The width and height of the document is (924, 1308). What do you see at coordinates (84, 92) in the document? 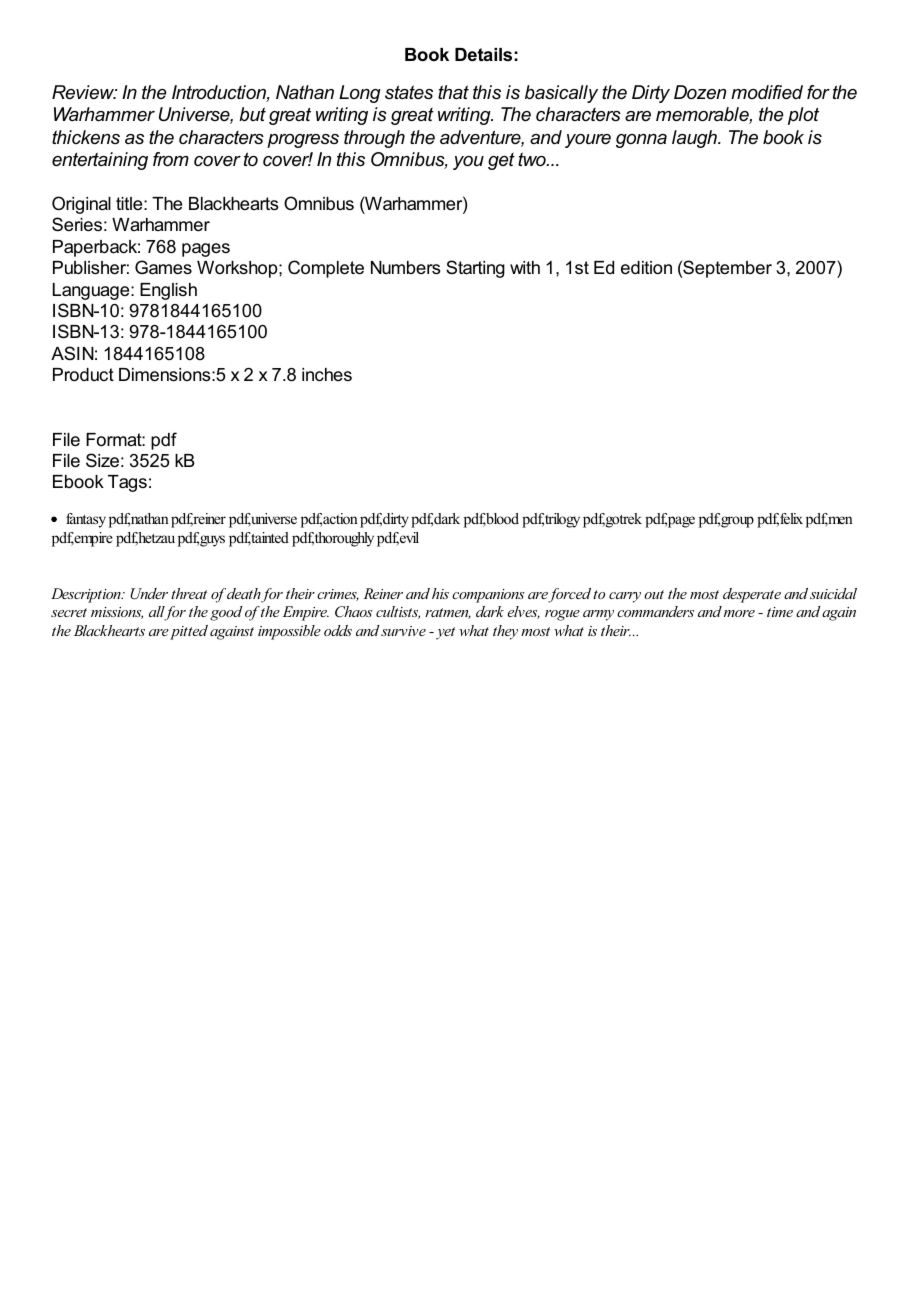
I see `Review` at bounding box center [84, 92].
